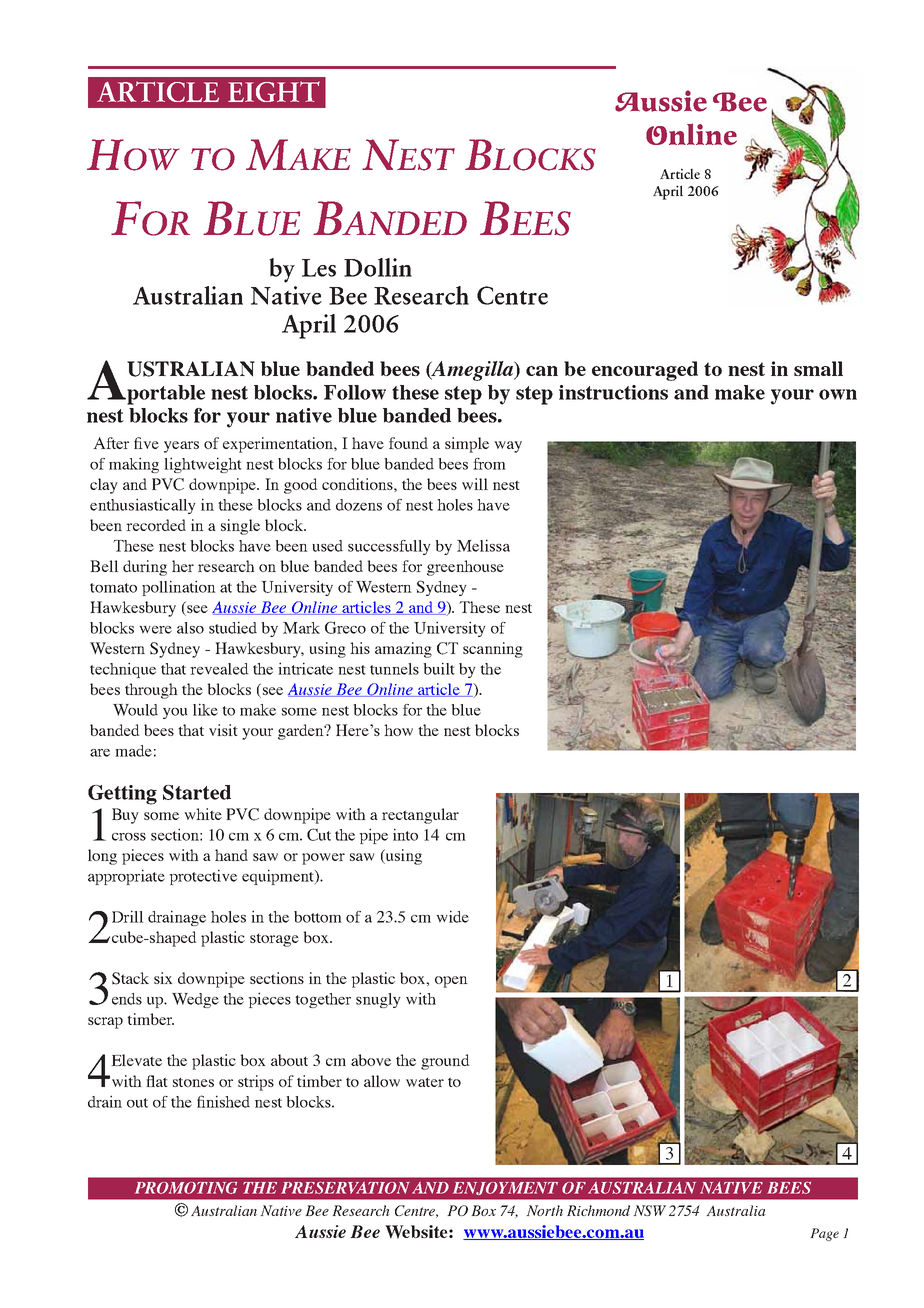 This document has height=1308, width=924. Describe the element at coordinates (163, 978) in the document. I see `six` at that location.
